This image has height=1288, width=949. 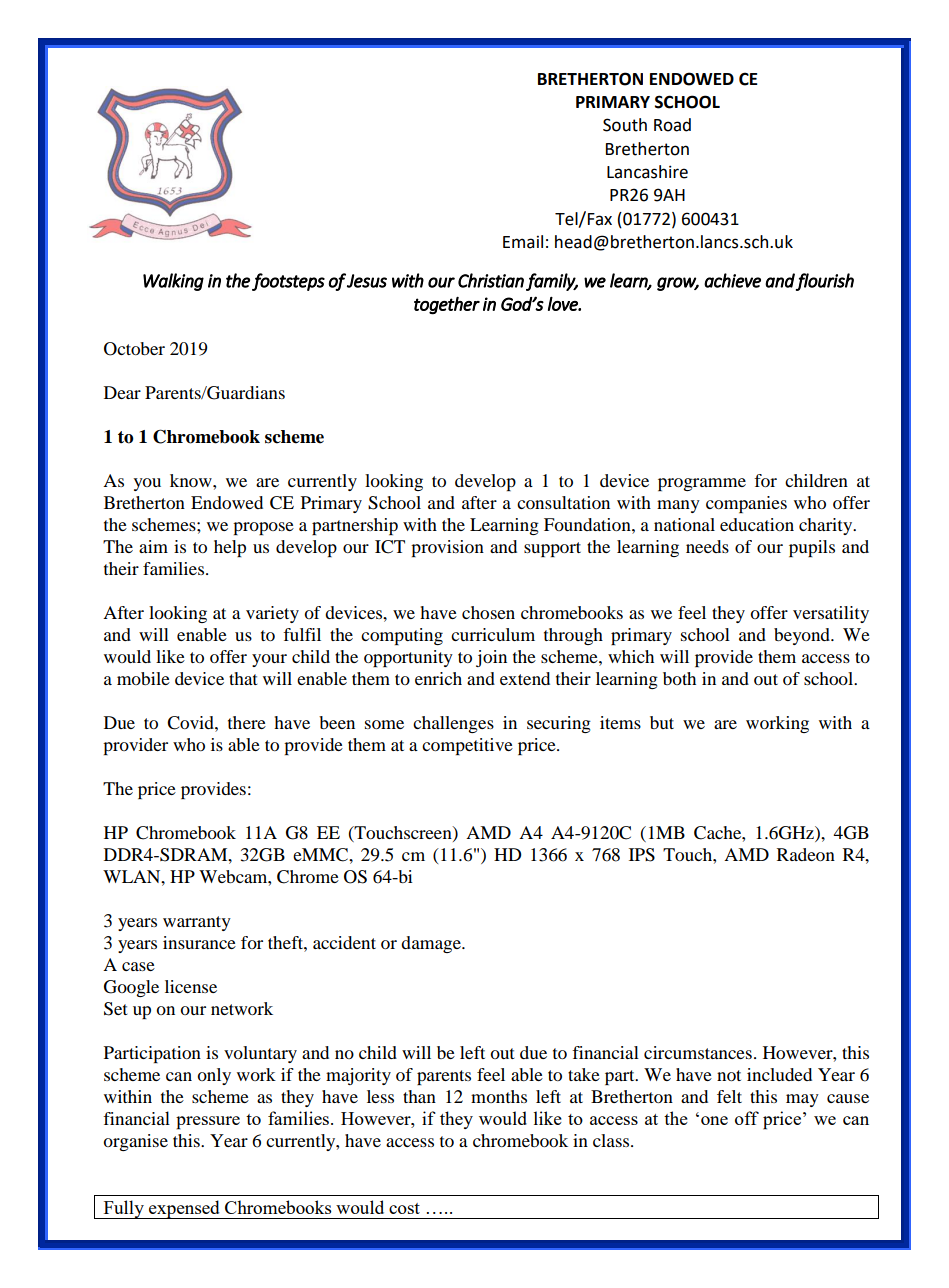 What do you see at coordinates (714, 1120) in the image?
I see `one` at bounding box center [714, 1120].
